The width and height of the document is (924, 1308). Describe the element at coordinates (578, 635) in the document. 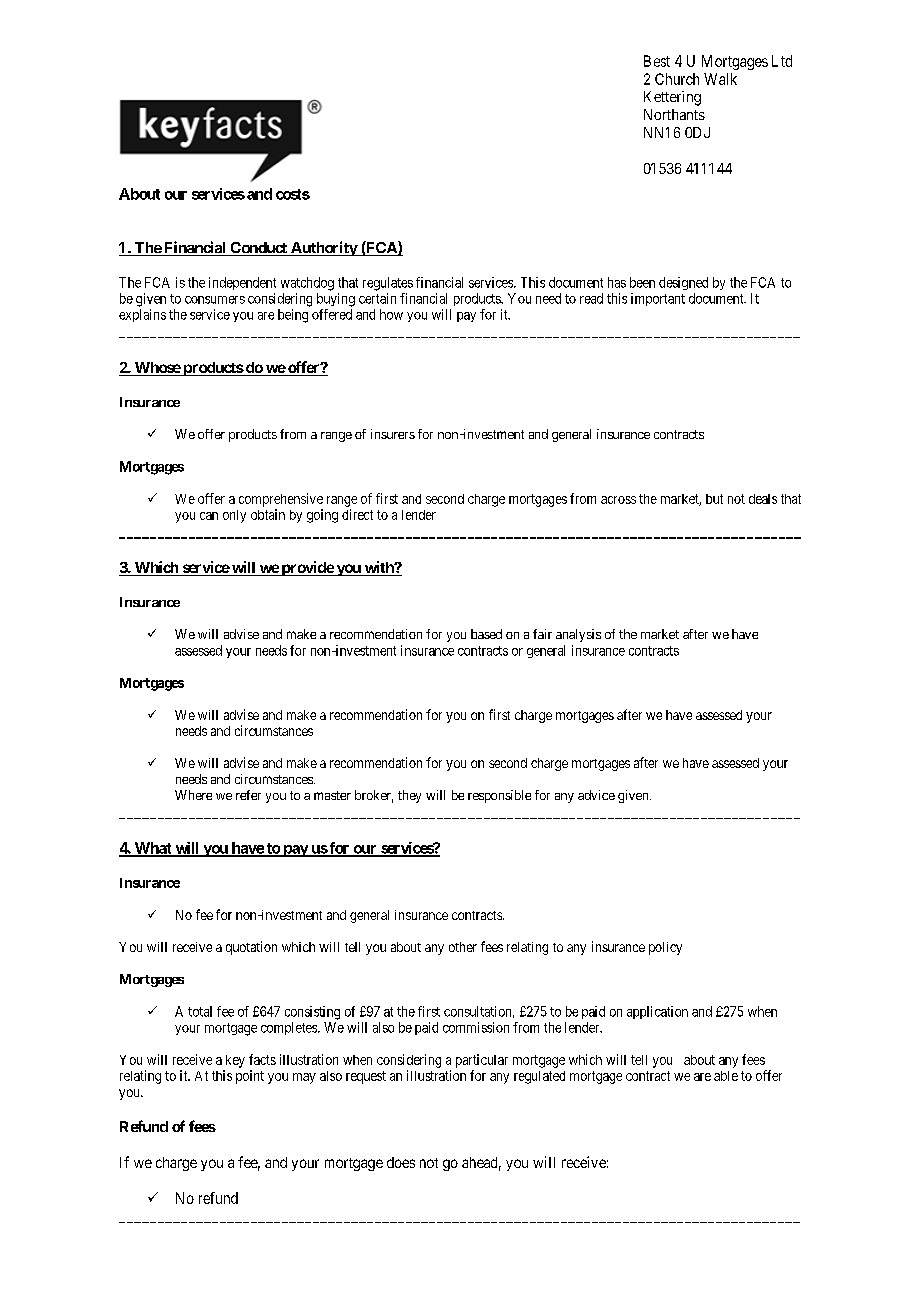

I see `analysis` at that location.
